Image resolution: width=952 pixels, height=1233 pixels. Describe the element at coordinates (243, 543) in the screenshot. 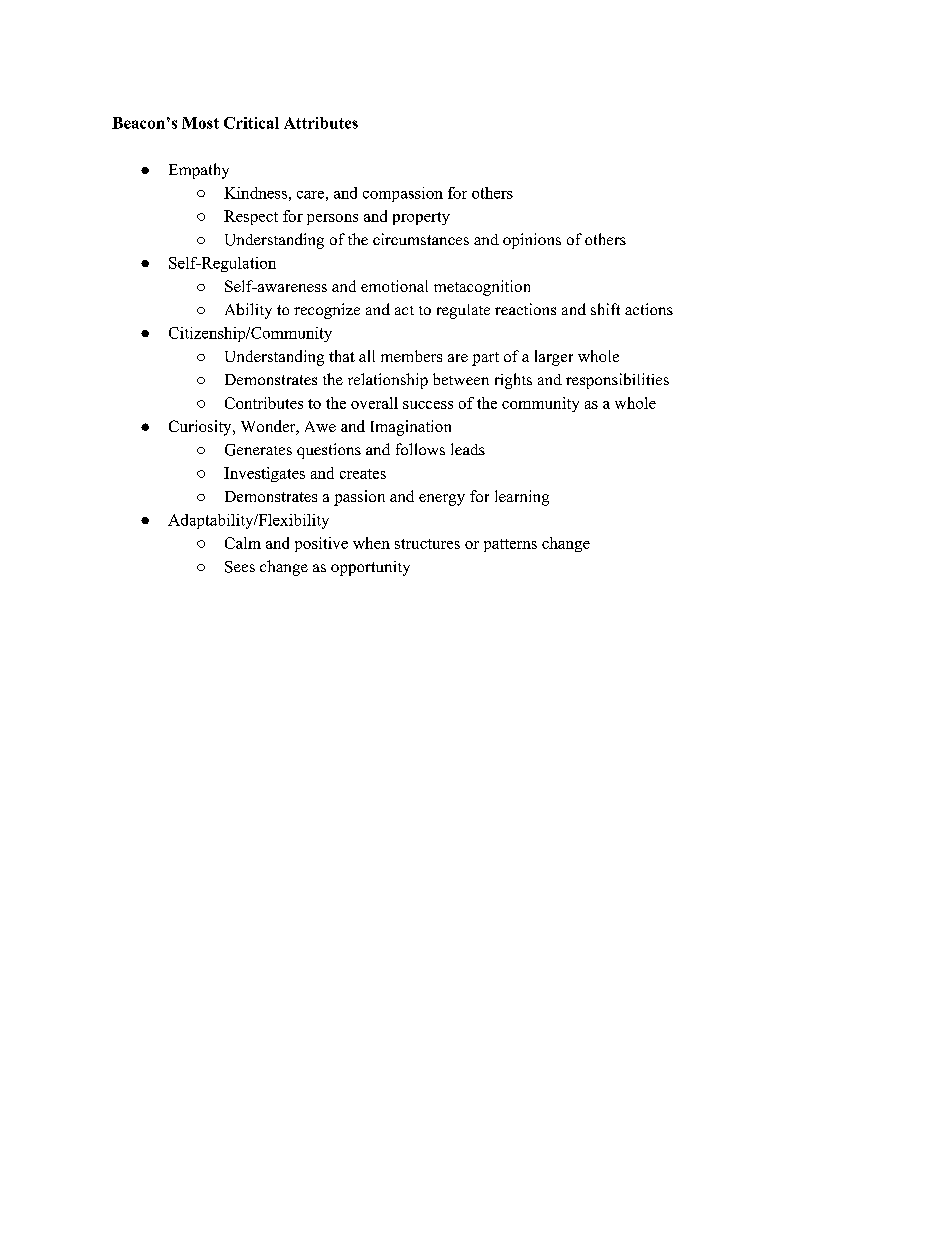

I see `Calm` at that location.
